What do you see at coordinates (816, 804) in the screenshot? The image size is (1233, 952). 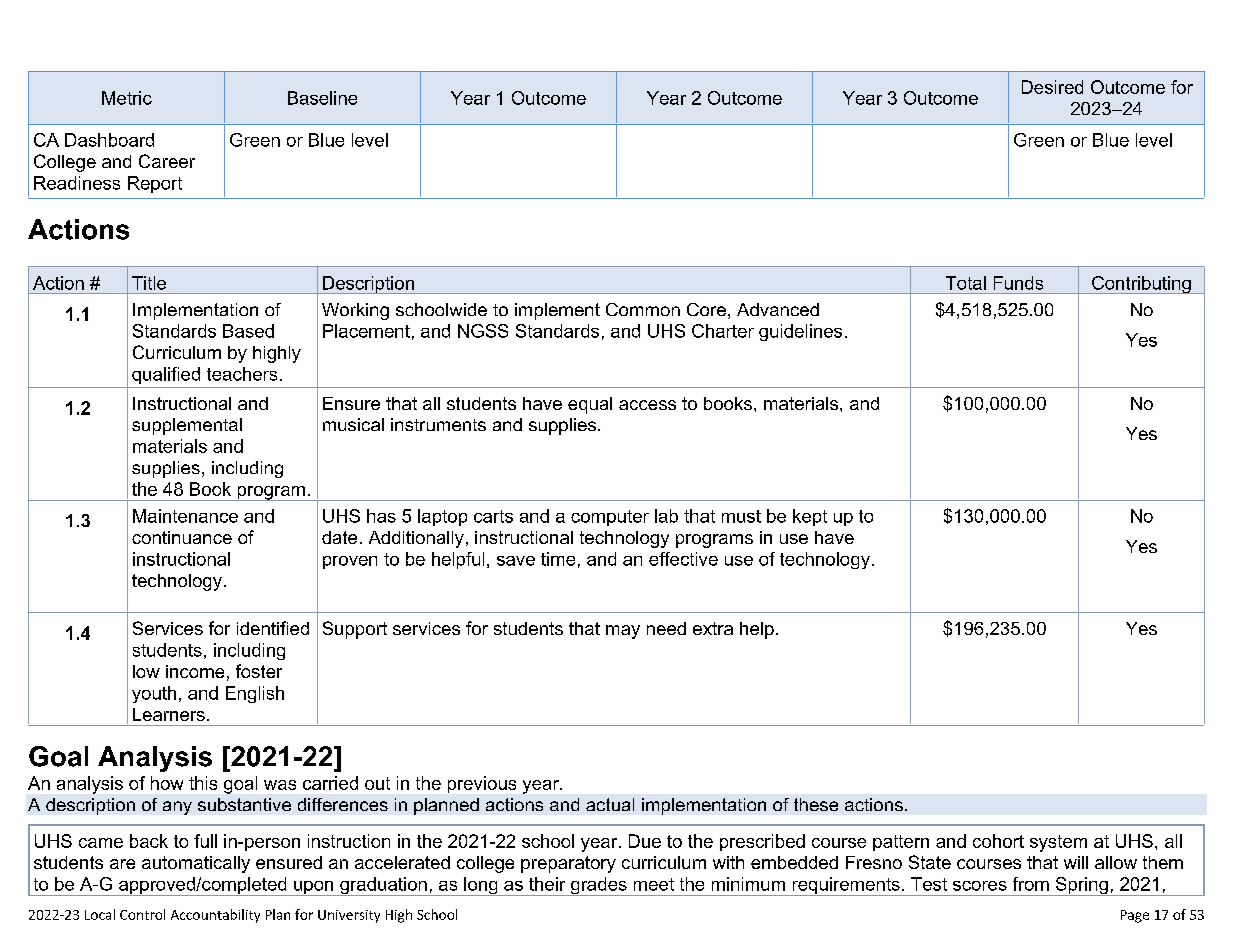 I see `these` at bounding box center [816, 804].
